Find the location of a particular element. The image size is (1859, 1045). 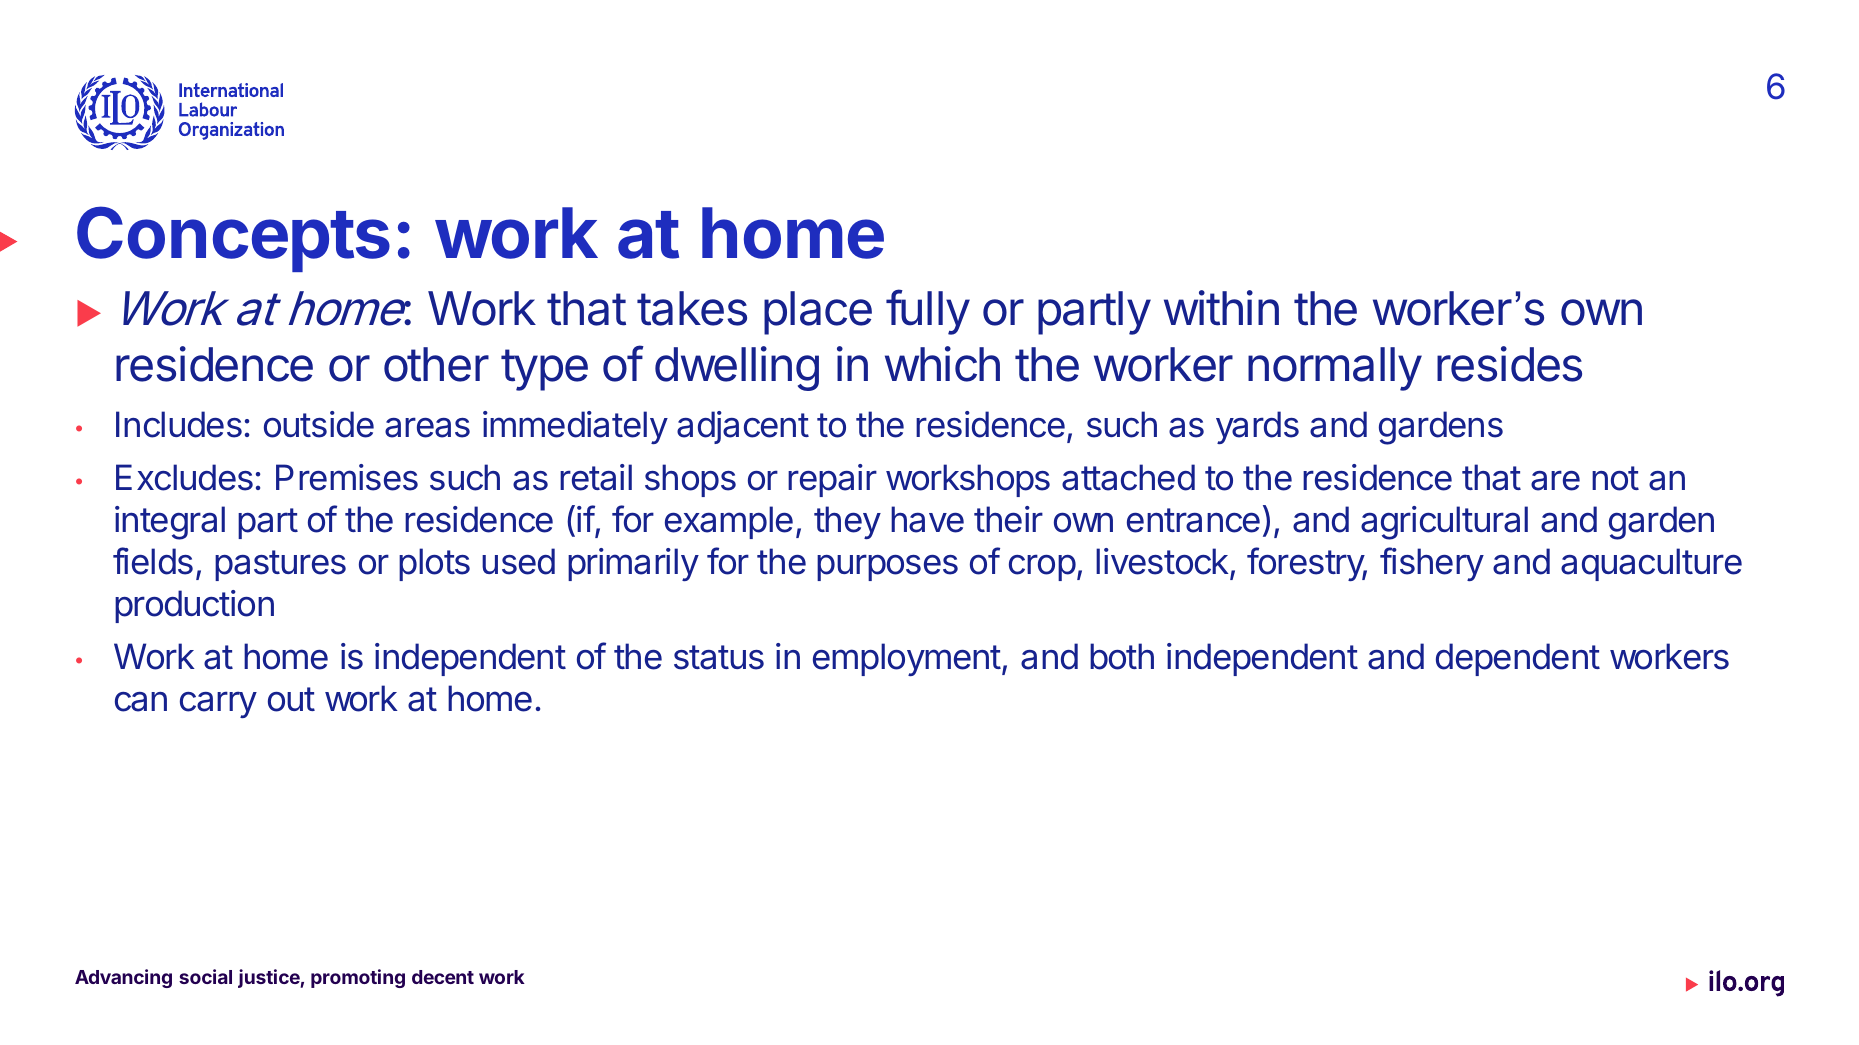

within is located at coordinates (1221, 308).
